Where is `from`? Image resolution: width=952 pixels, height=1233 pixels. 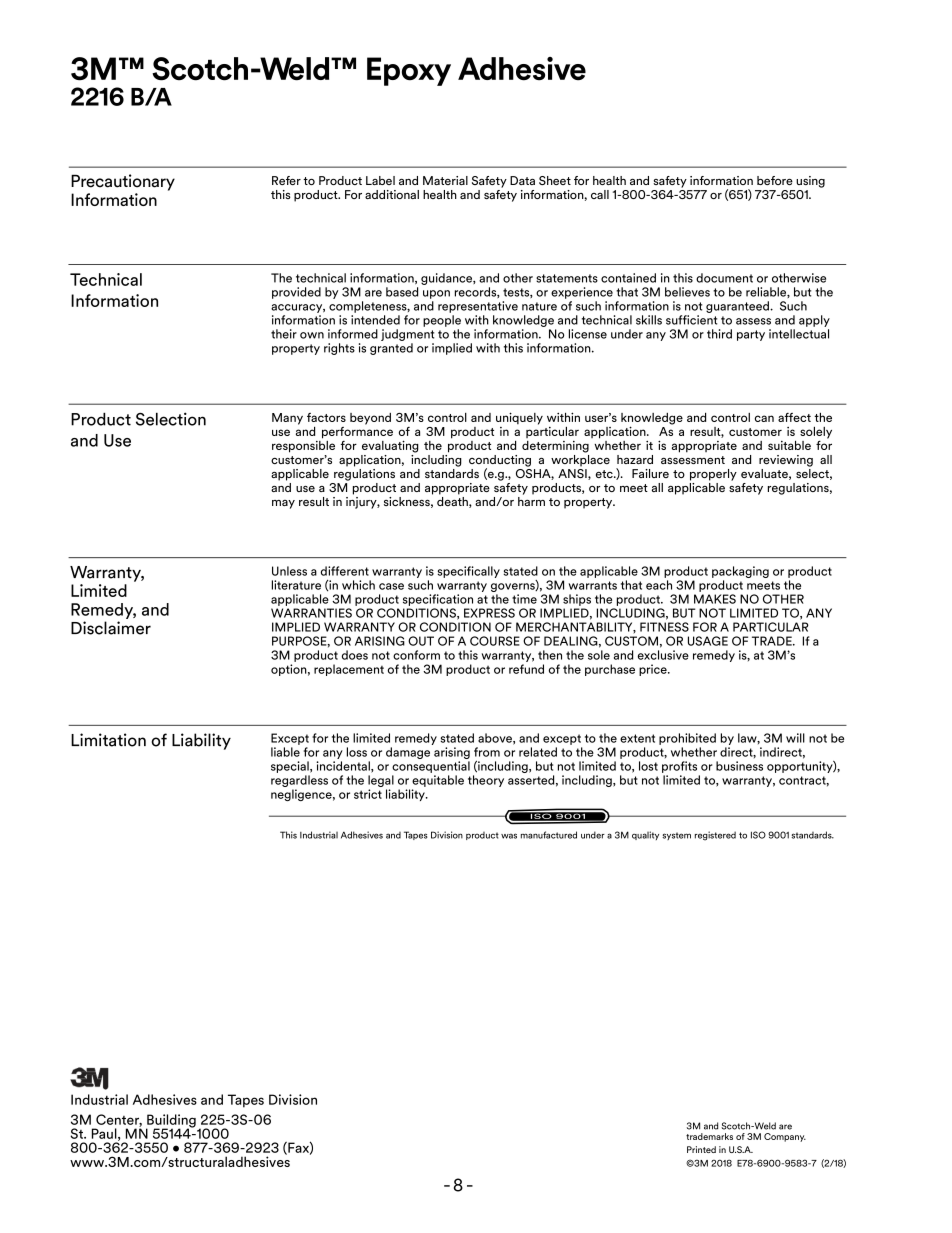 from is located at coordinates (487, 752).
